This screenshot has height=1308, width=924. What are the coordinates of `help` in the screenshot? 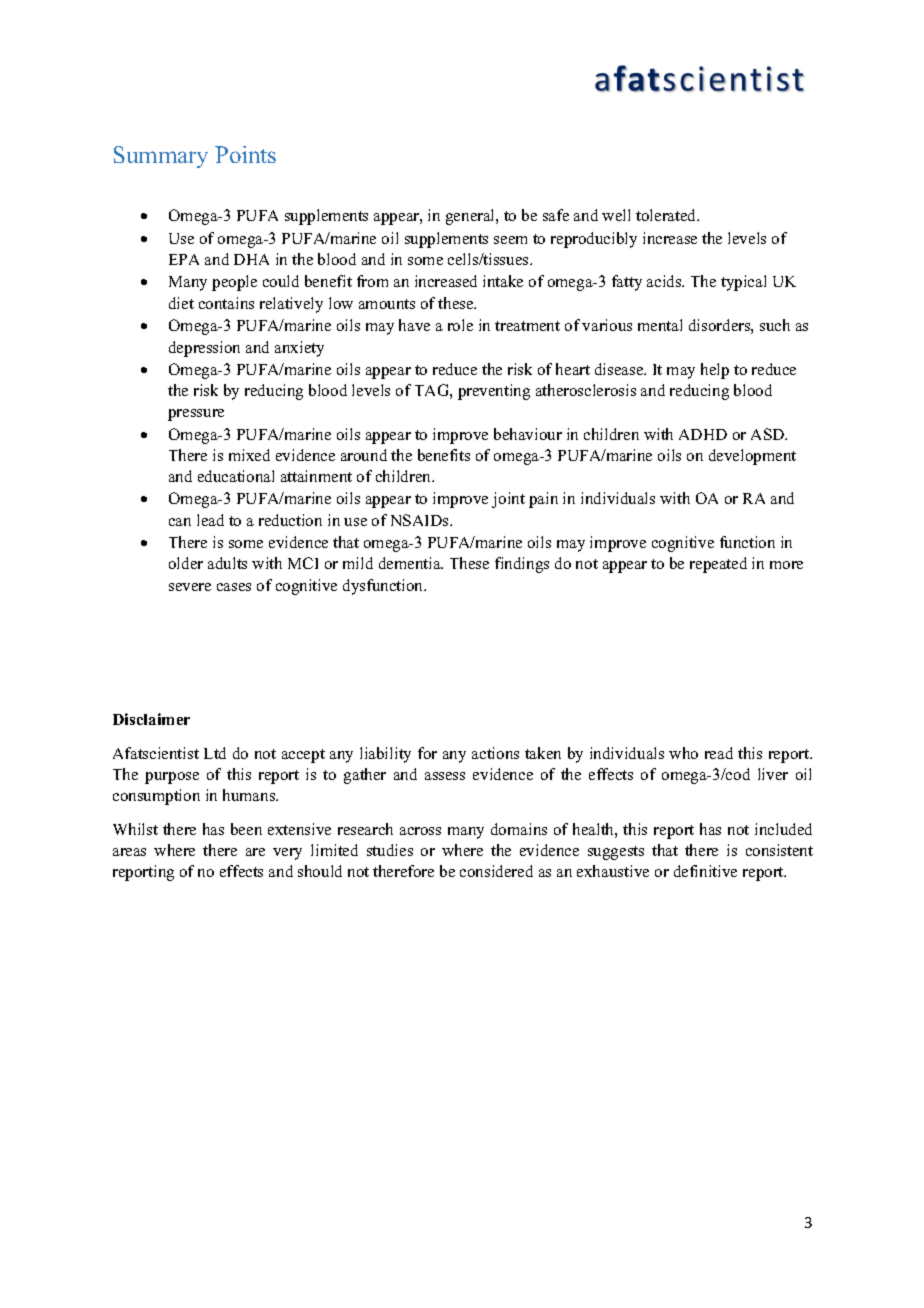 It's located at (715, 371).
